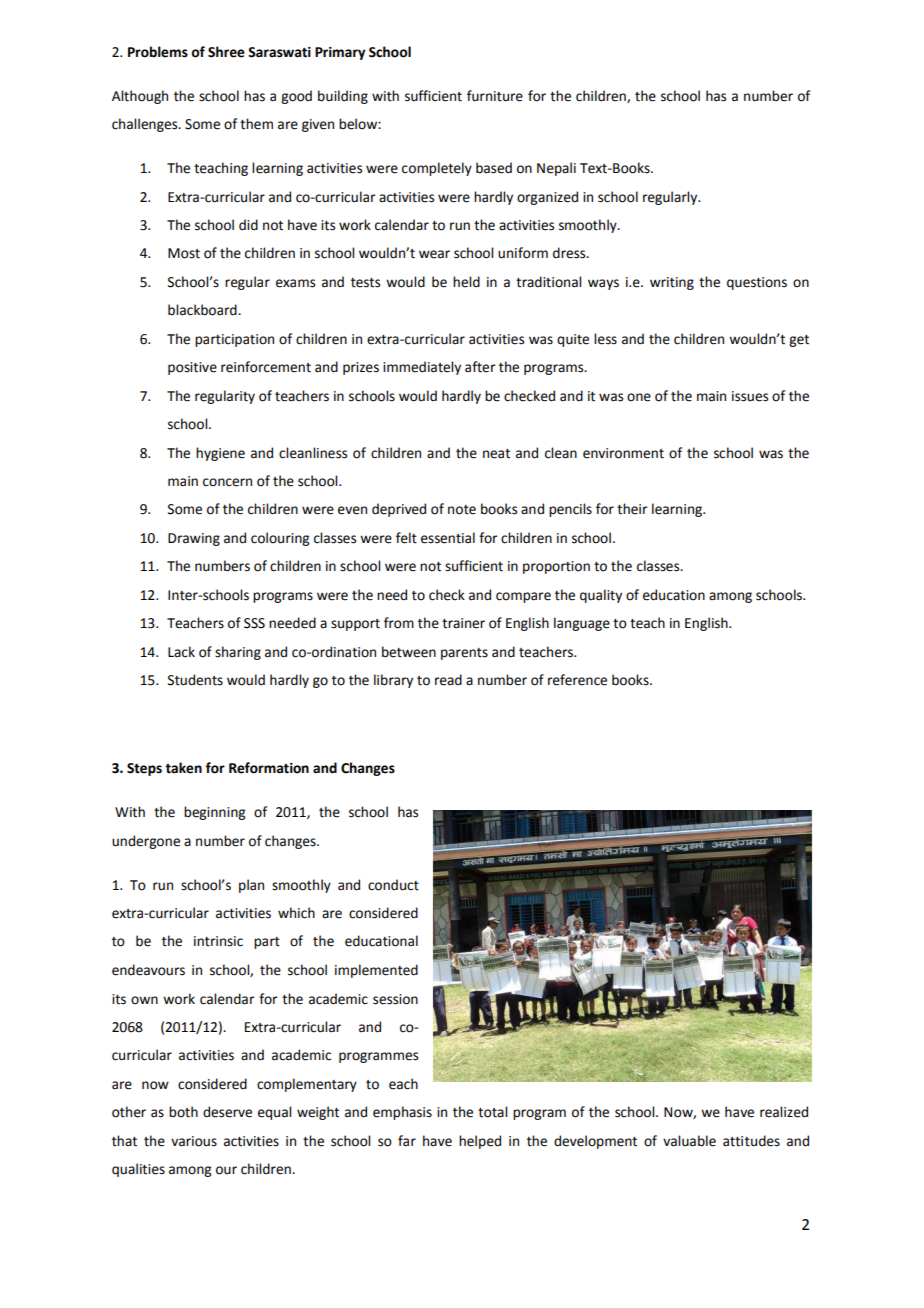 The image size is (924, 1308). What do you see at coordinates (556, 169) in the screenshot?
I see `Nepali` at bounding box center [556, 169].
